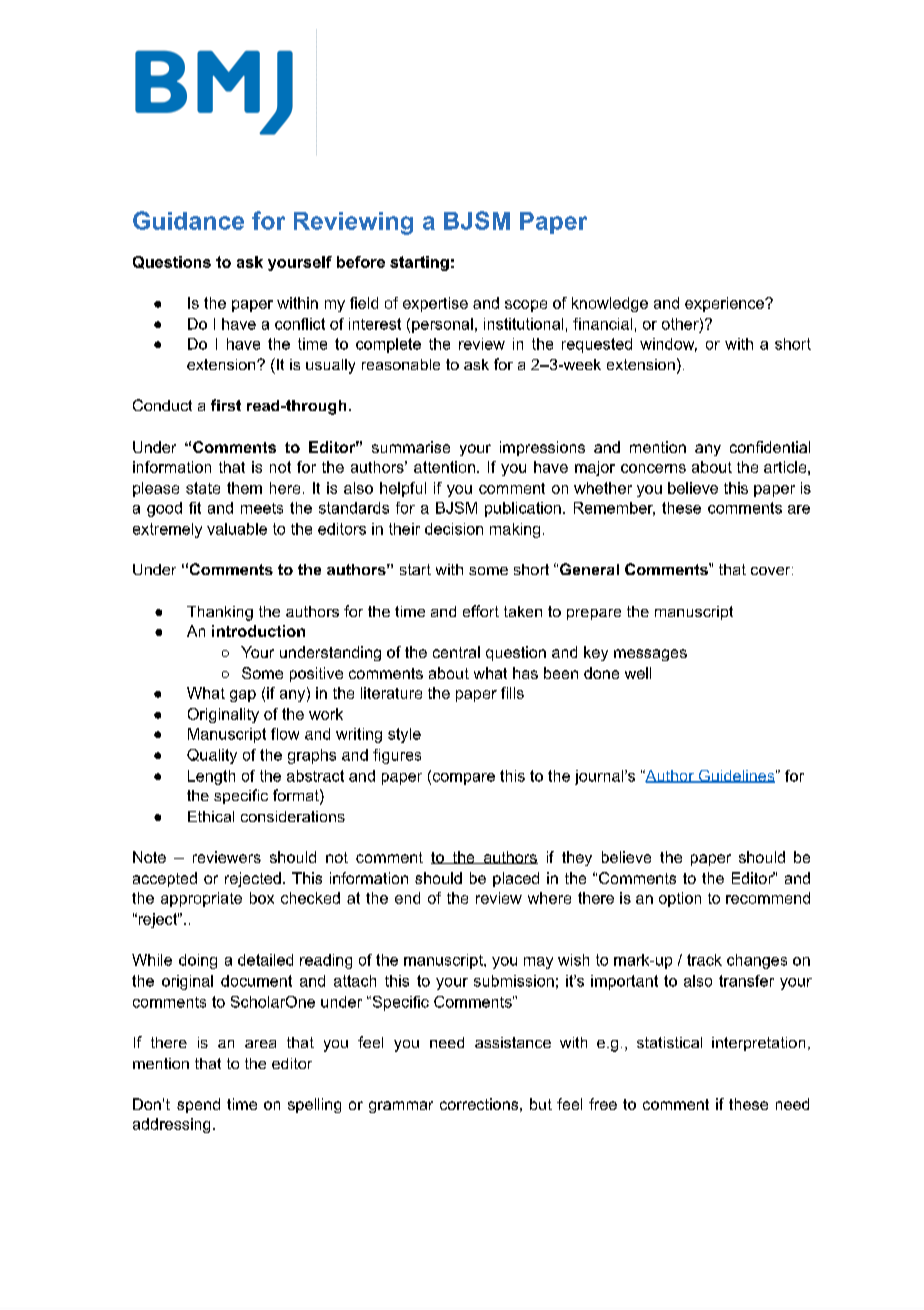 This page has height=1310, width=924. Describe the element at coordinates (435, 304) in the page. I see `expertise` at that location.
